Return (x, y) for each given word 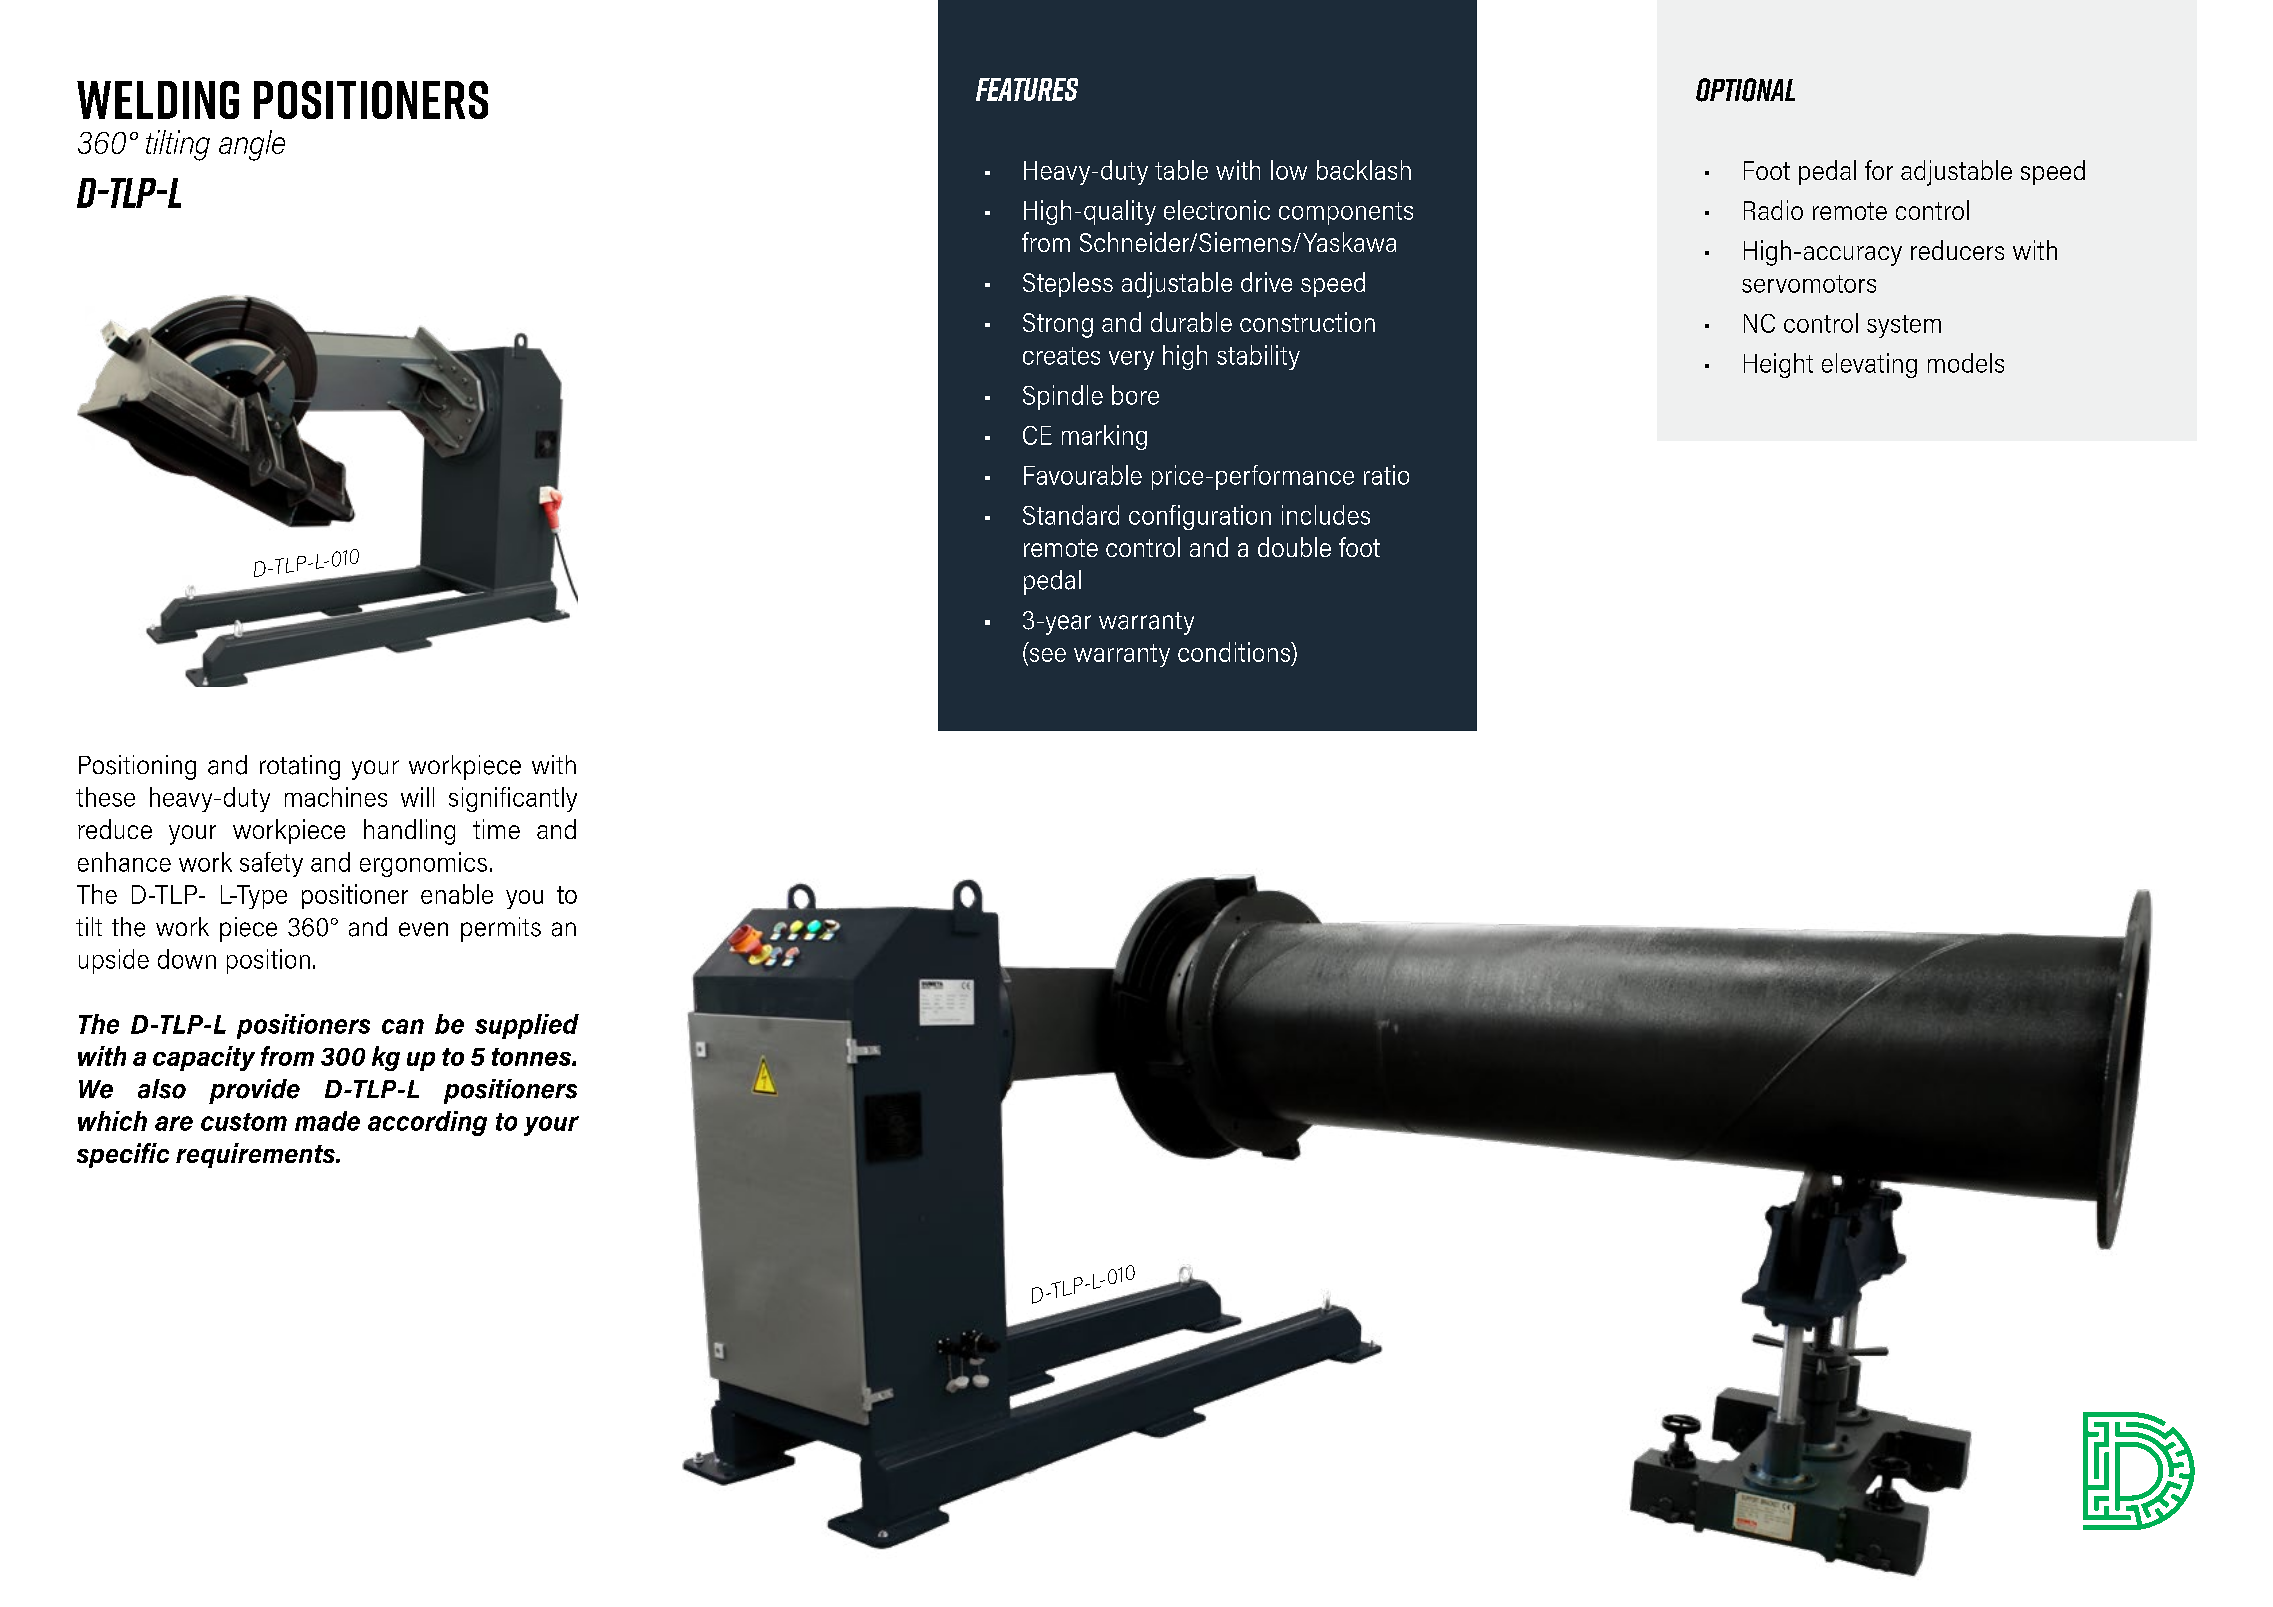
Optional (1745, 90)
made (327, 1121)
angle (252, 145)
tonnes (532, 1057)
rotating (300, 767)
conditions (1235, 652)
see (1048, 655)
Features (1027, 89)
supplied (527, 1026)
